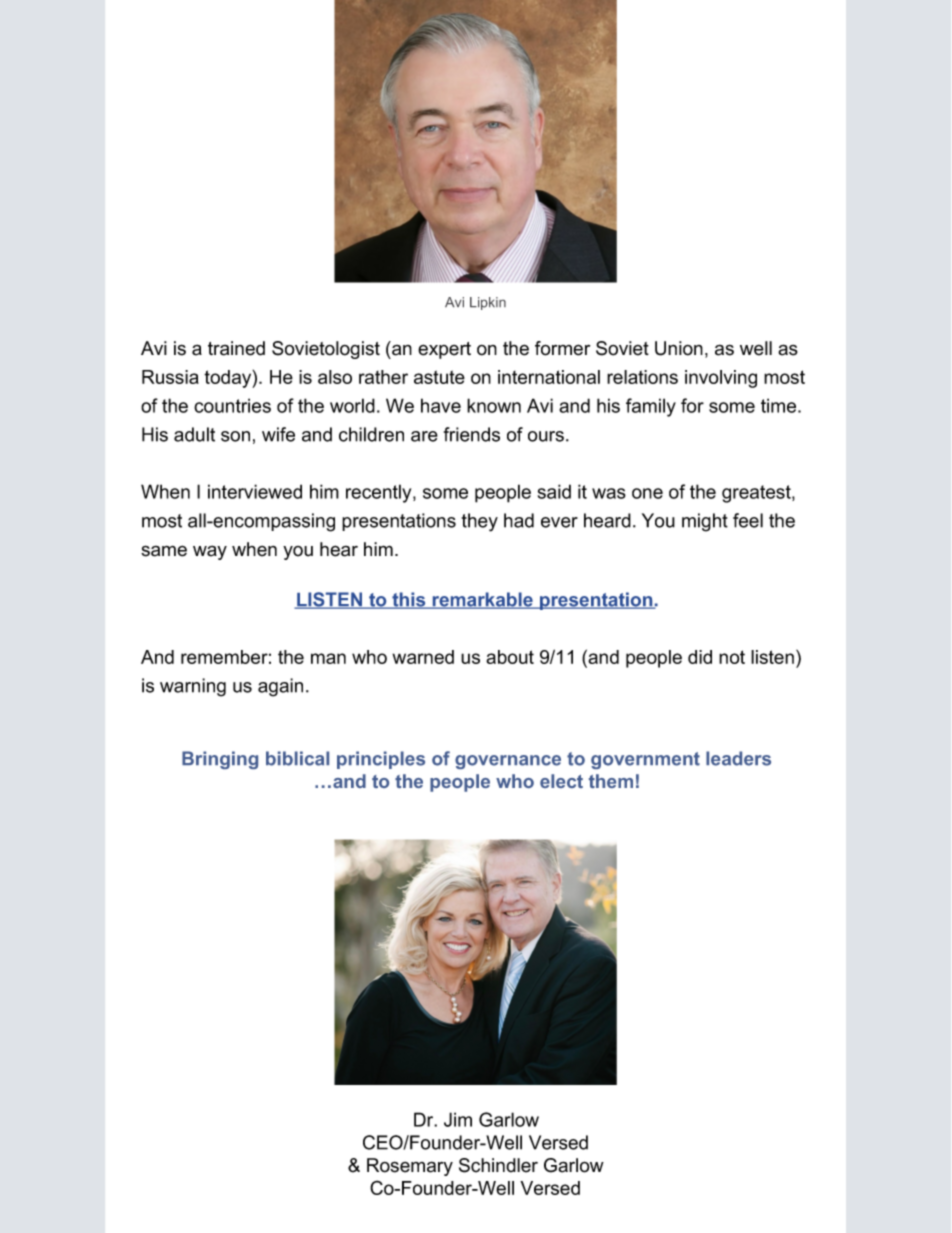 The width and height of the page is (952, 1233). What do you see at coordinates (561, 781) in the page?
I see `elect` at bounding box center [561, 781].
